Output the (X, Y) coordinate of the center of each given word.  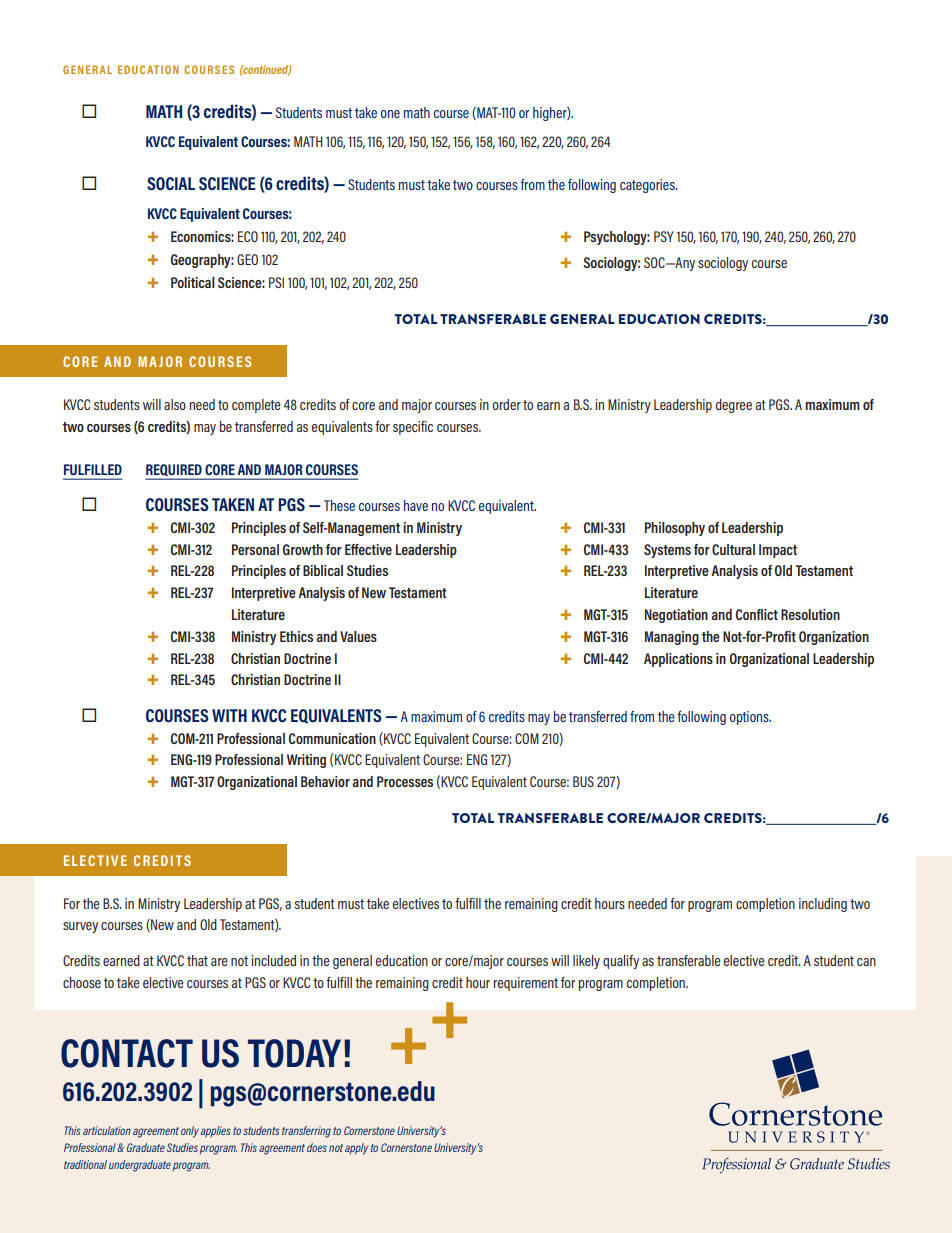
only (190, 1132)
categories (648, 186)
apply (356, 1149)
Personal (255, 549)
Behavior (325, 781)
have (416, 505)
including (823, 905)
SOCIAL (171, 183)
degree (734, 406)
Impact (778, 551)
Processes (405, 781)
